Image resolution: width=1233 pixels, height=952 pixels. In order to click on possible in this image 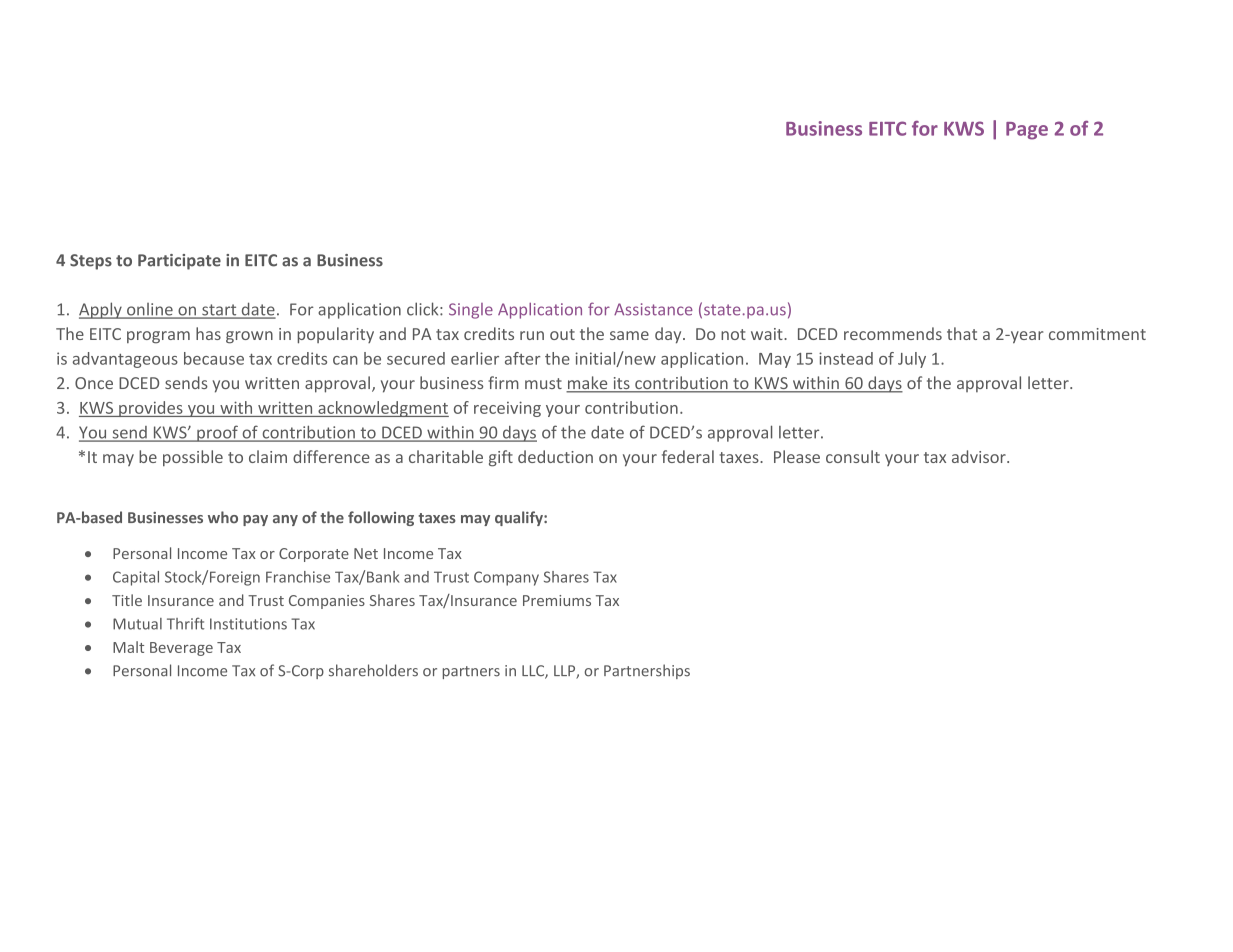, I will do `click(193, 458)`.
